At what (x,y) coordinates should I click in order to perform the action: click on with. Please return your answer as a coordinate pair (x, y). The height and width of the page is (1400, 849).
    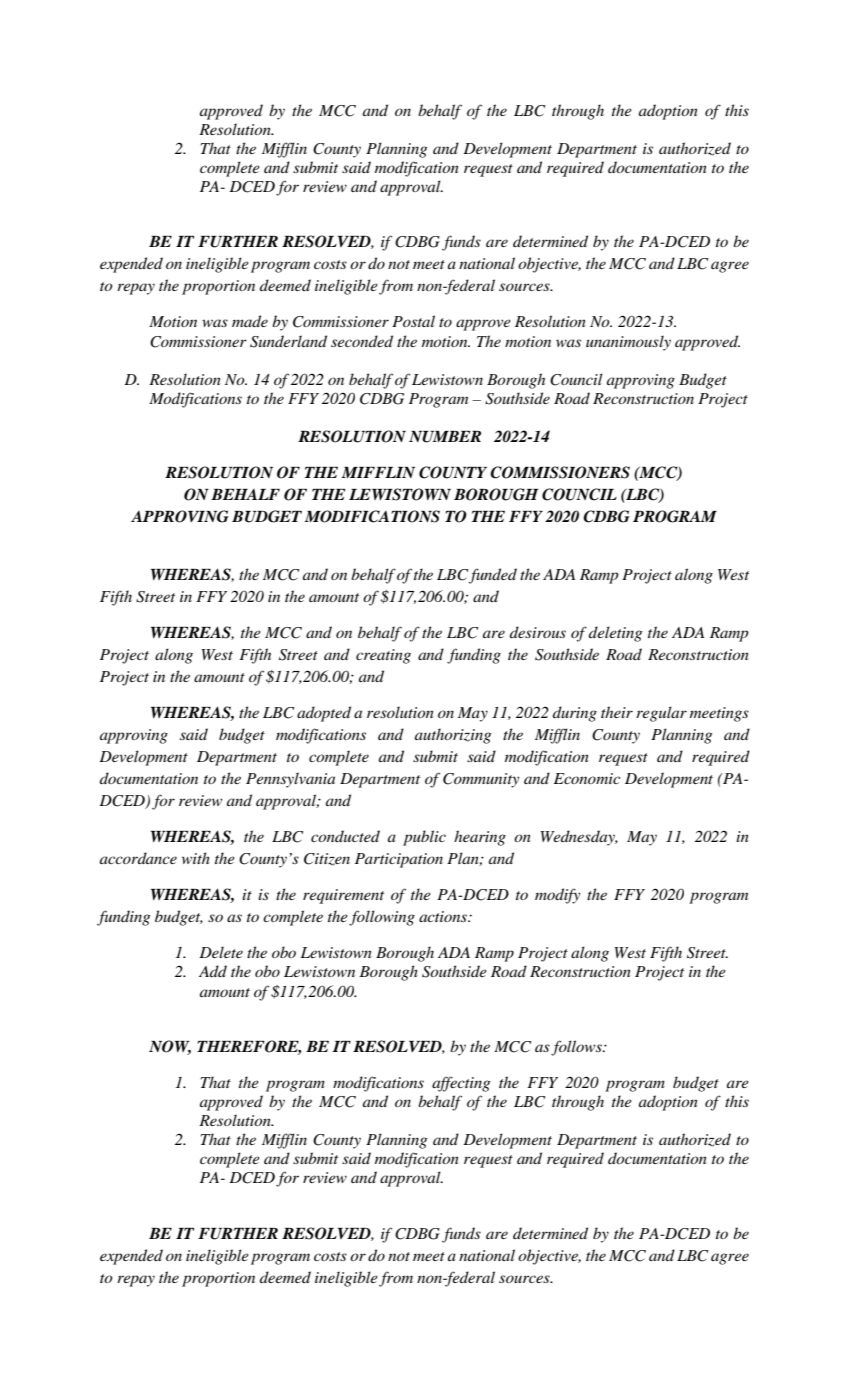
    Looking at the image, I should click on (196, 858).
